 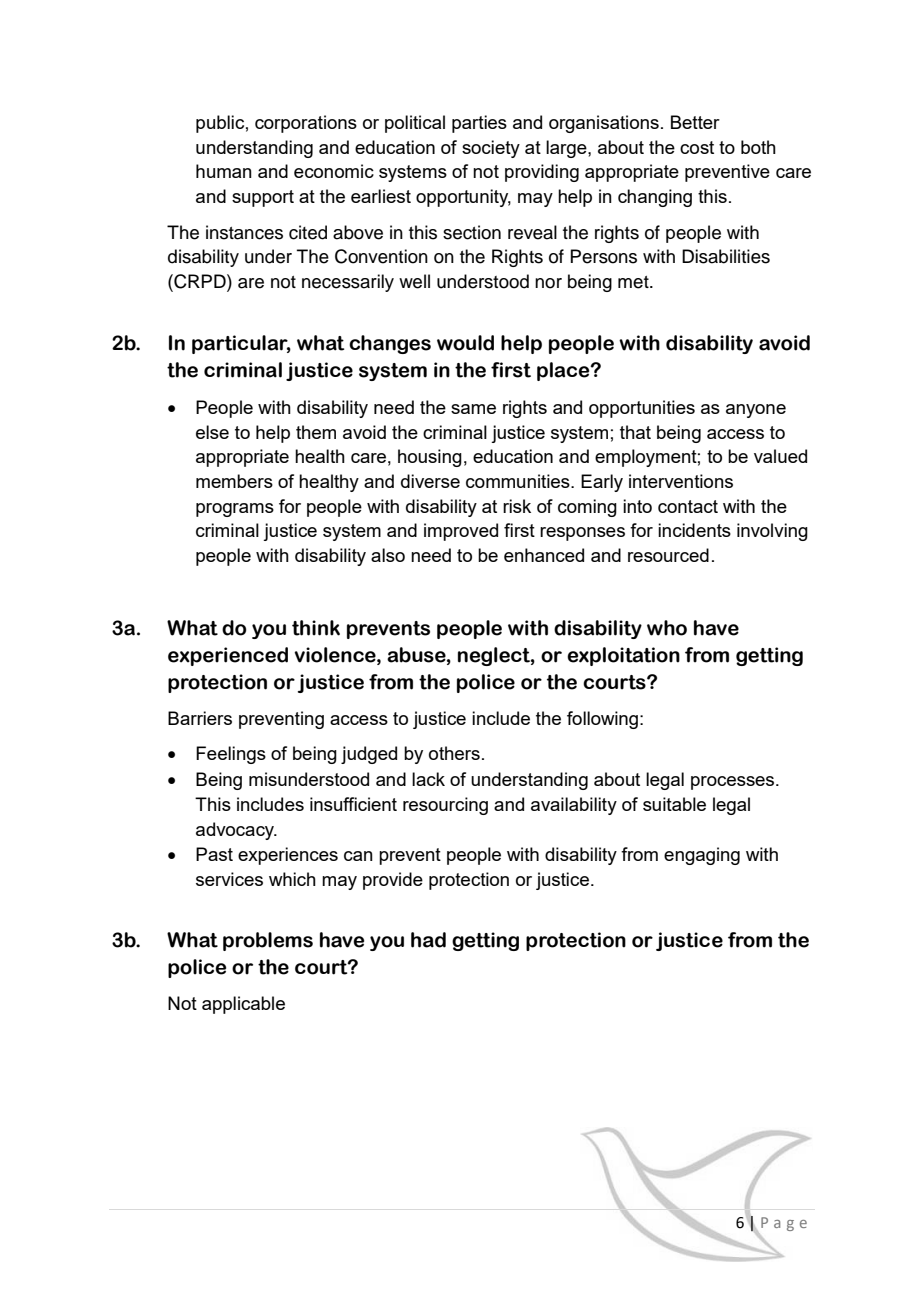 I want to click on experienced, so click(x=228, y=656).
